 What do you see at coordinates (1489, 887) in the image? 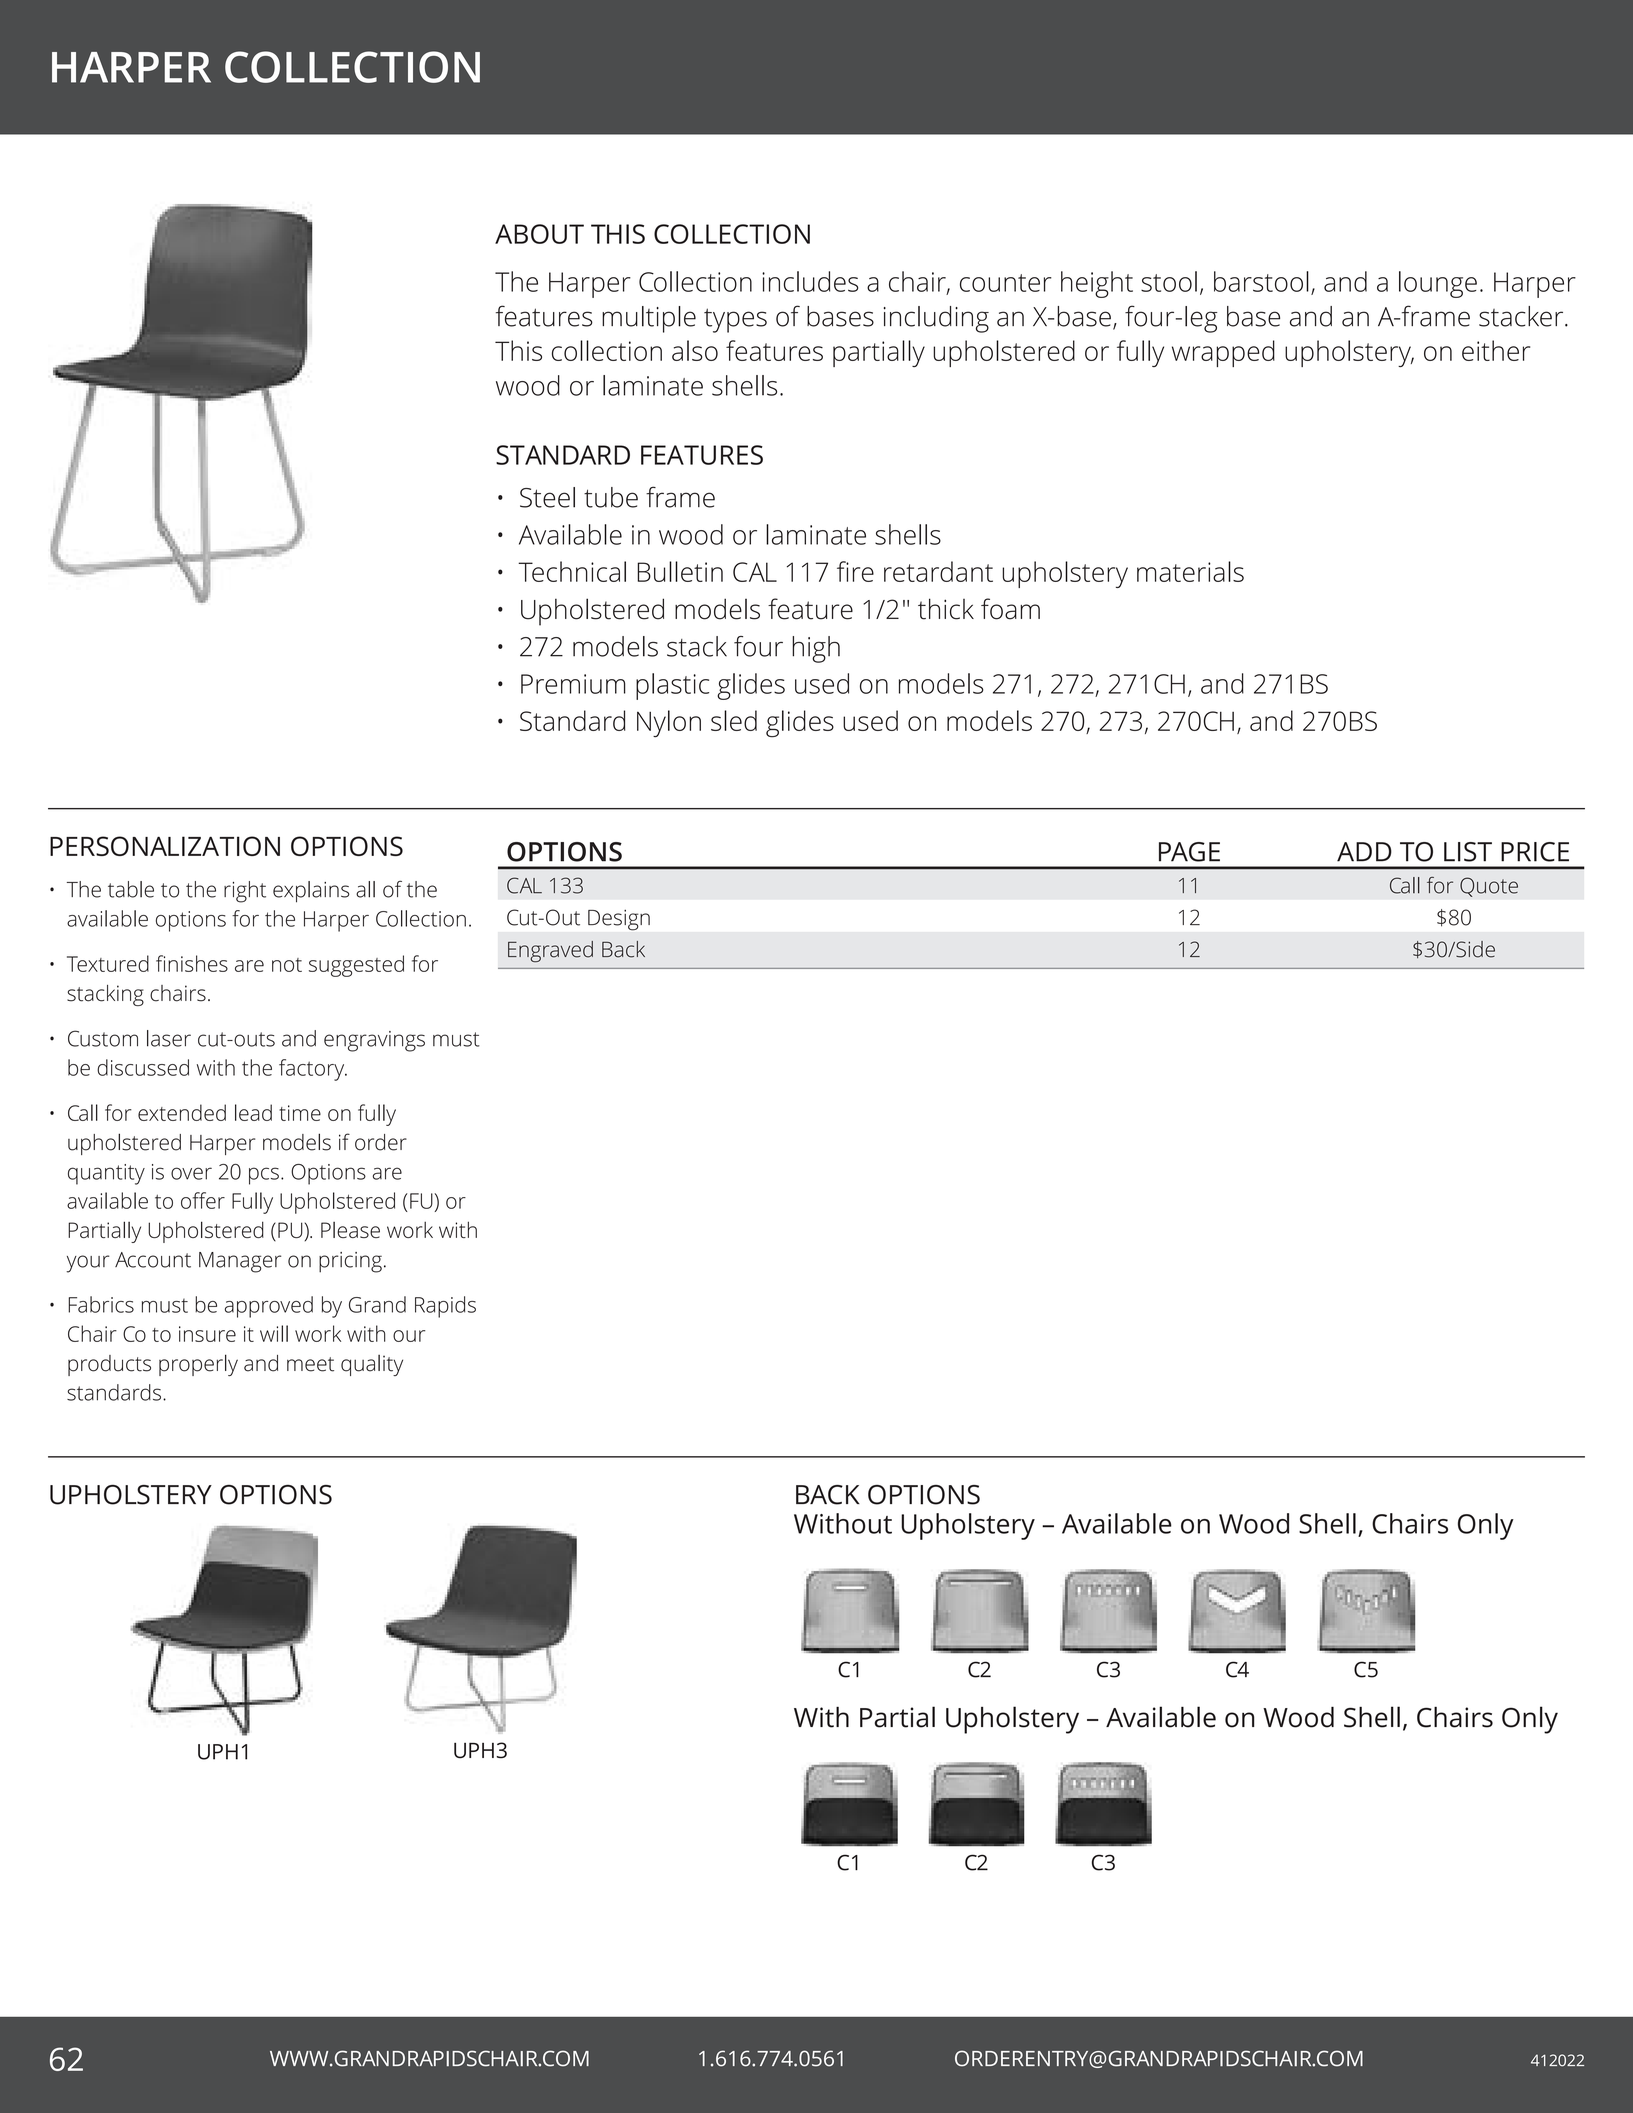
I see `Quote` at bounding box center [1489, 887].
